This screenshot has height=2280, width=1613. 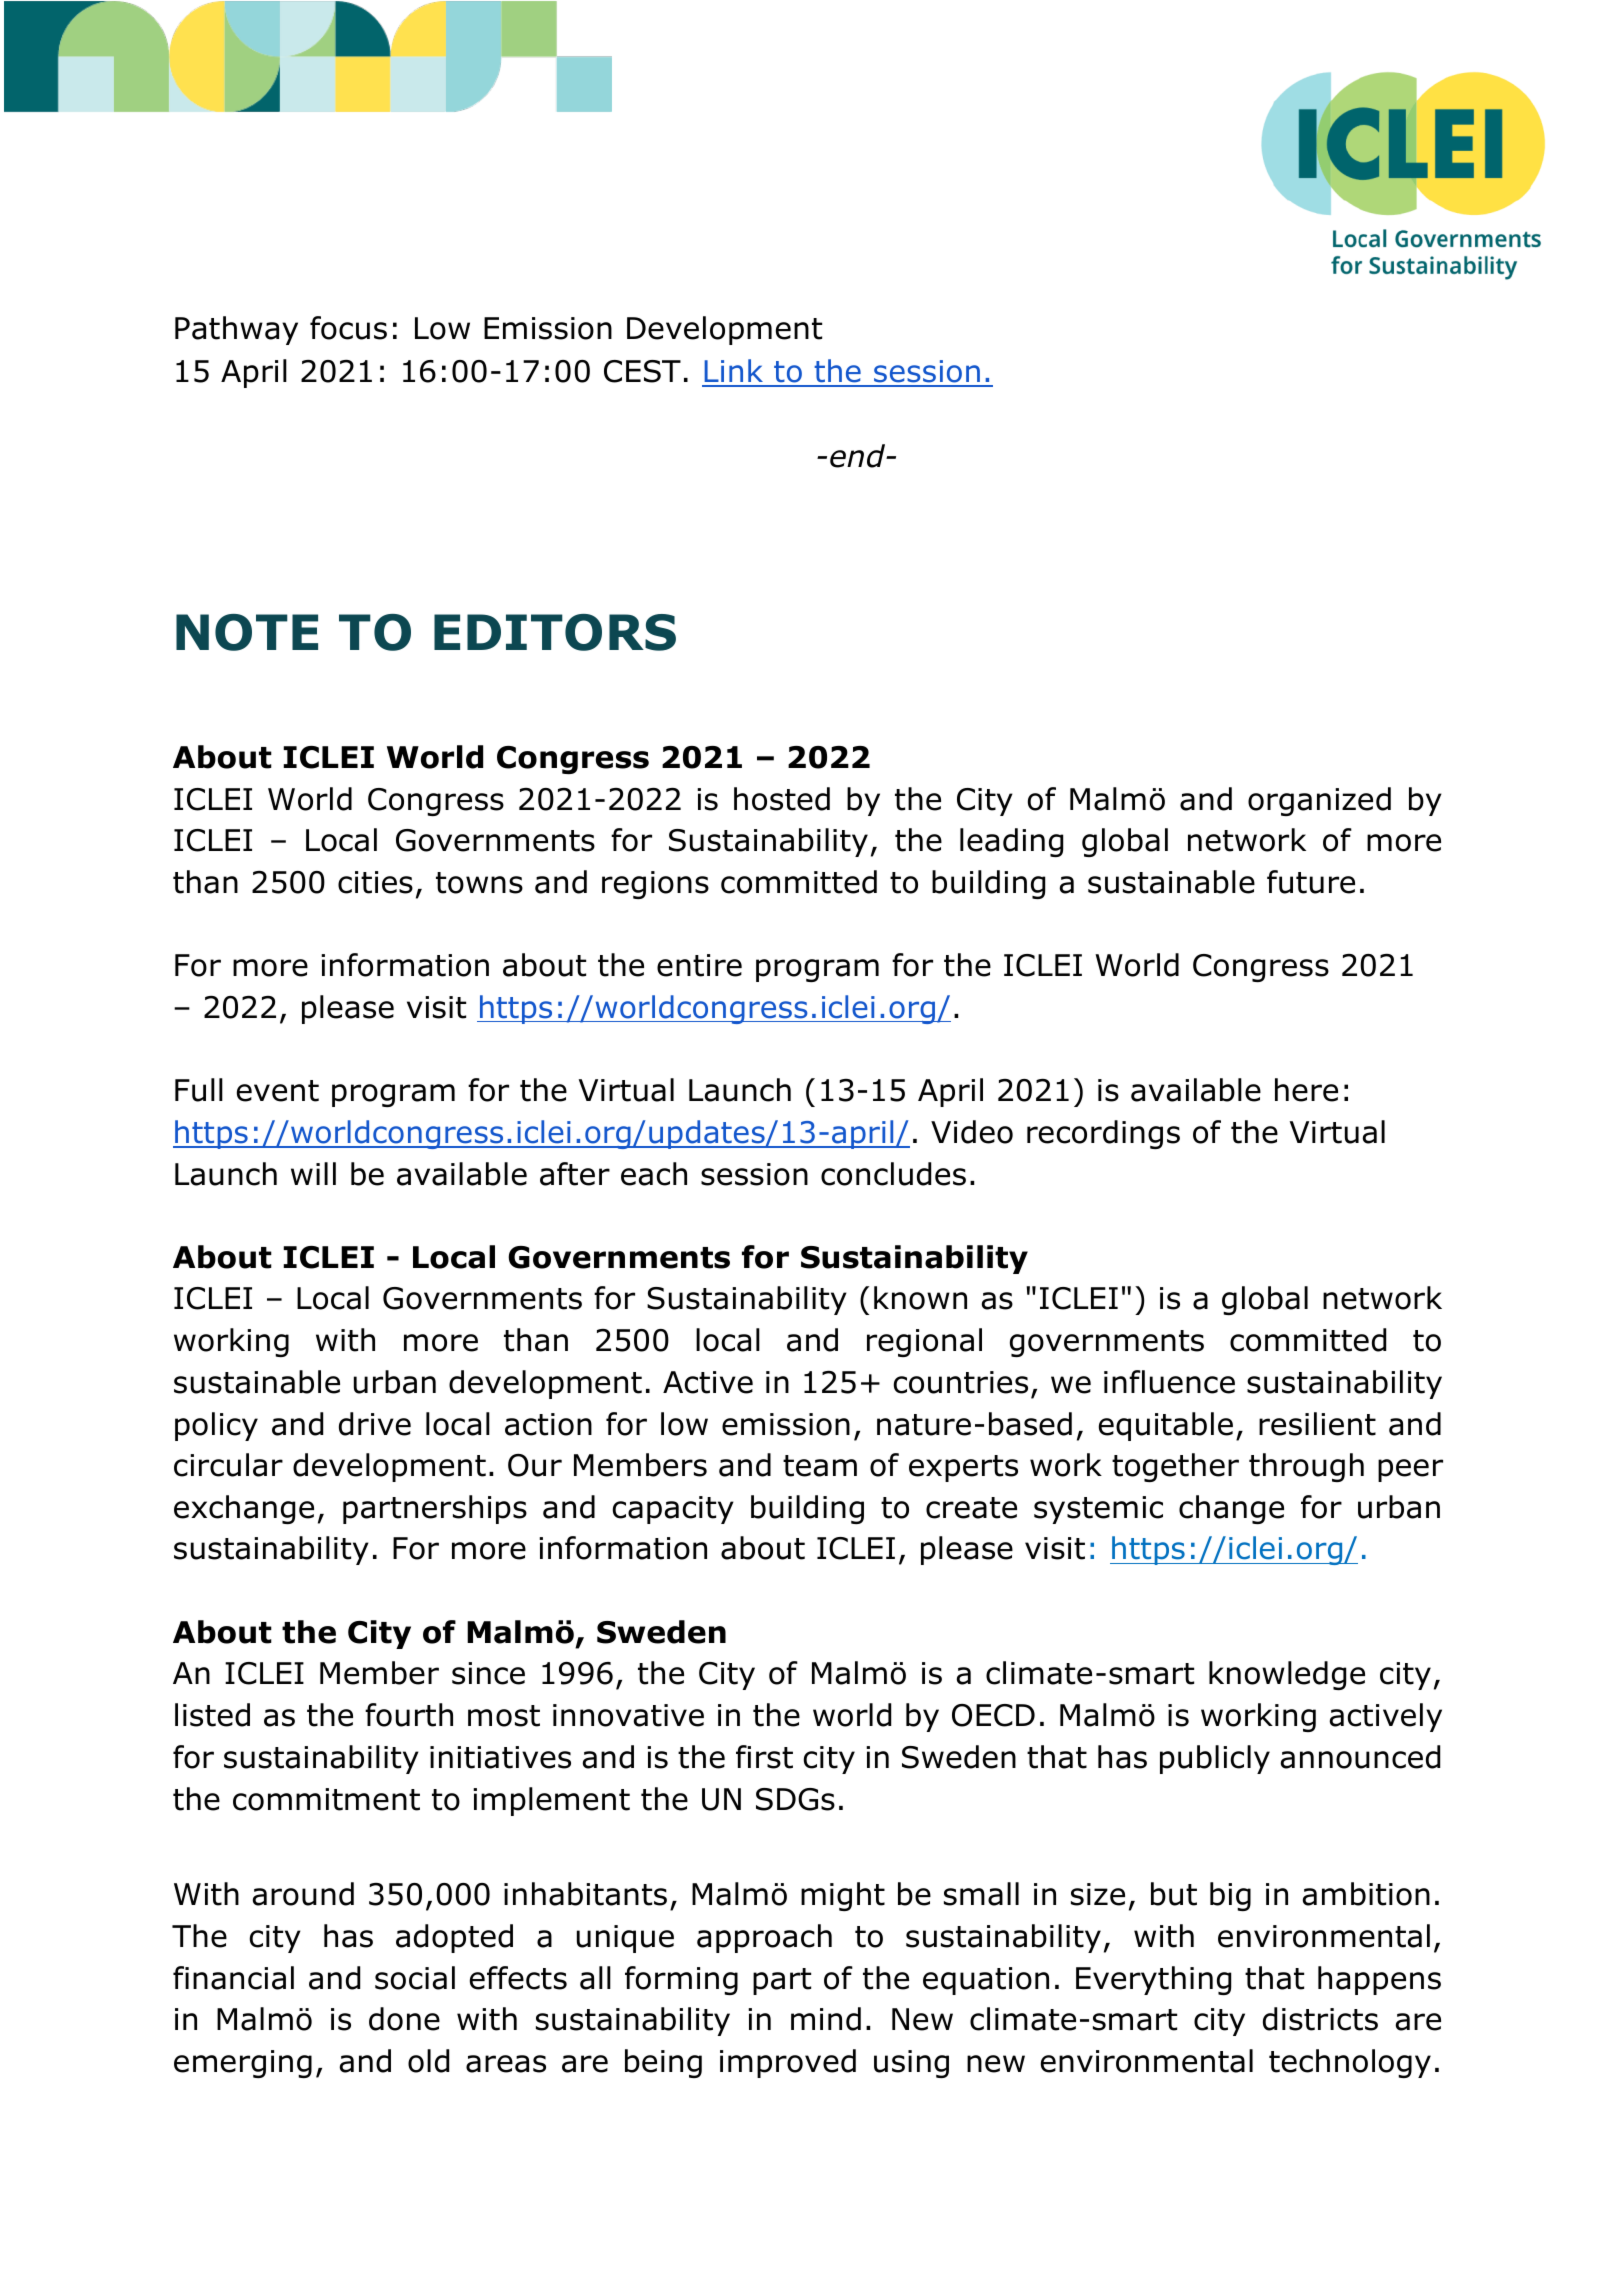 What do you see at coordinates (782, 799) in the screenshot?
I see `hosted` at bounding box center [782, 799].
